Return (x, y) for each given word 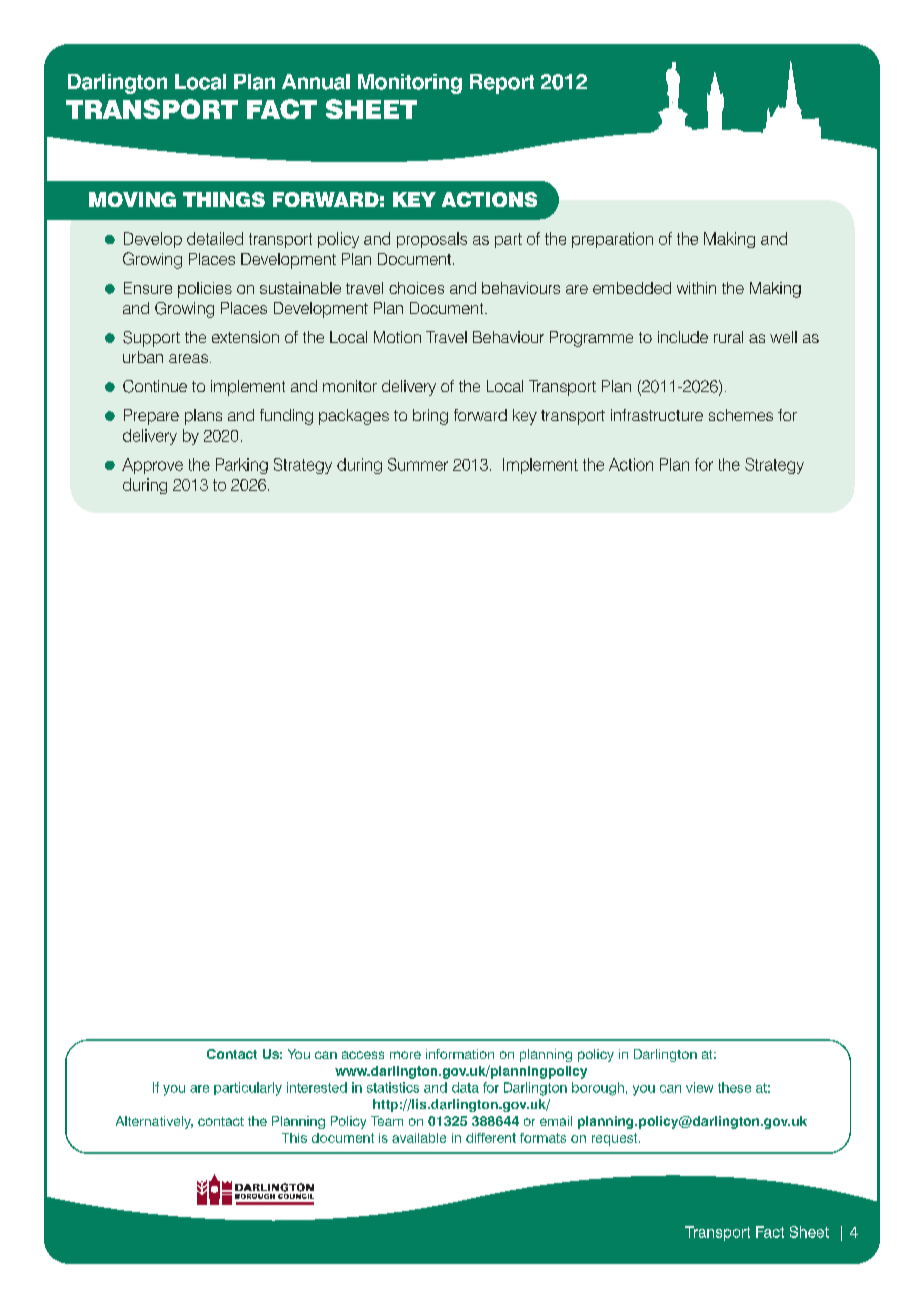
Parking (242, 466)
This (294, 1138)
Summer (418, 464)
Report (502, 84)
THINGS (224, 199)
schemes (741, 415)
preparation (612, 240)
